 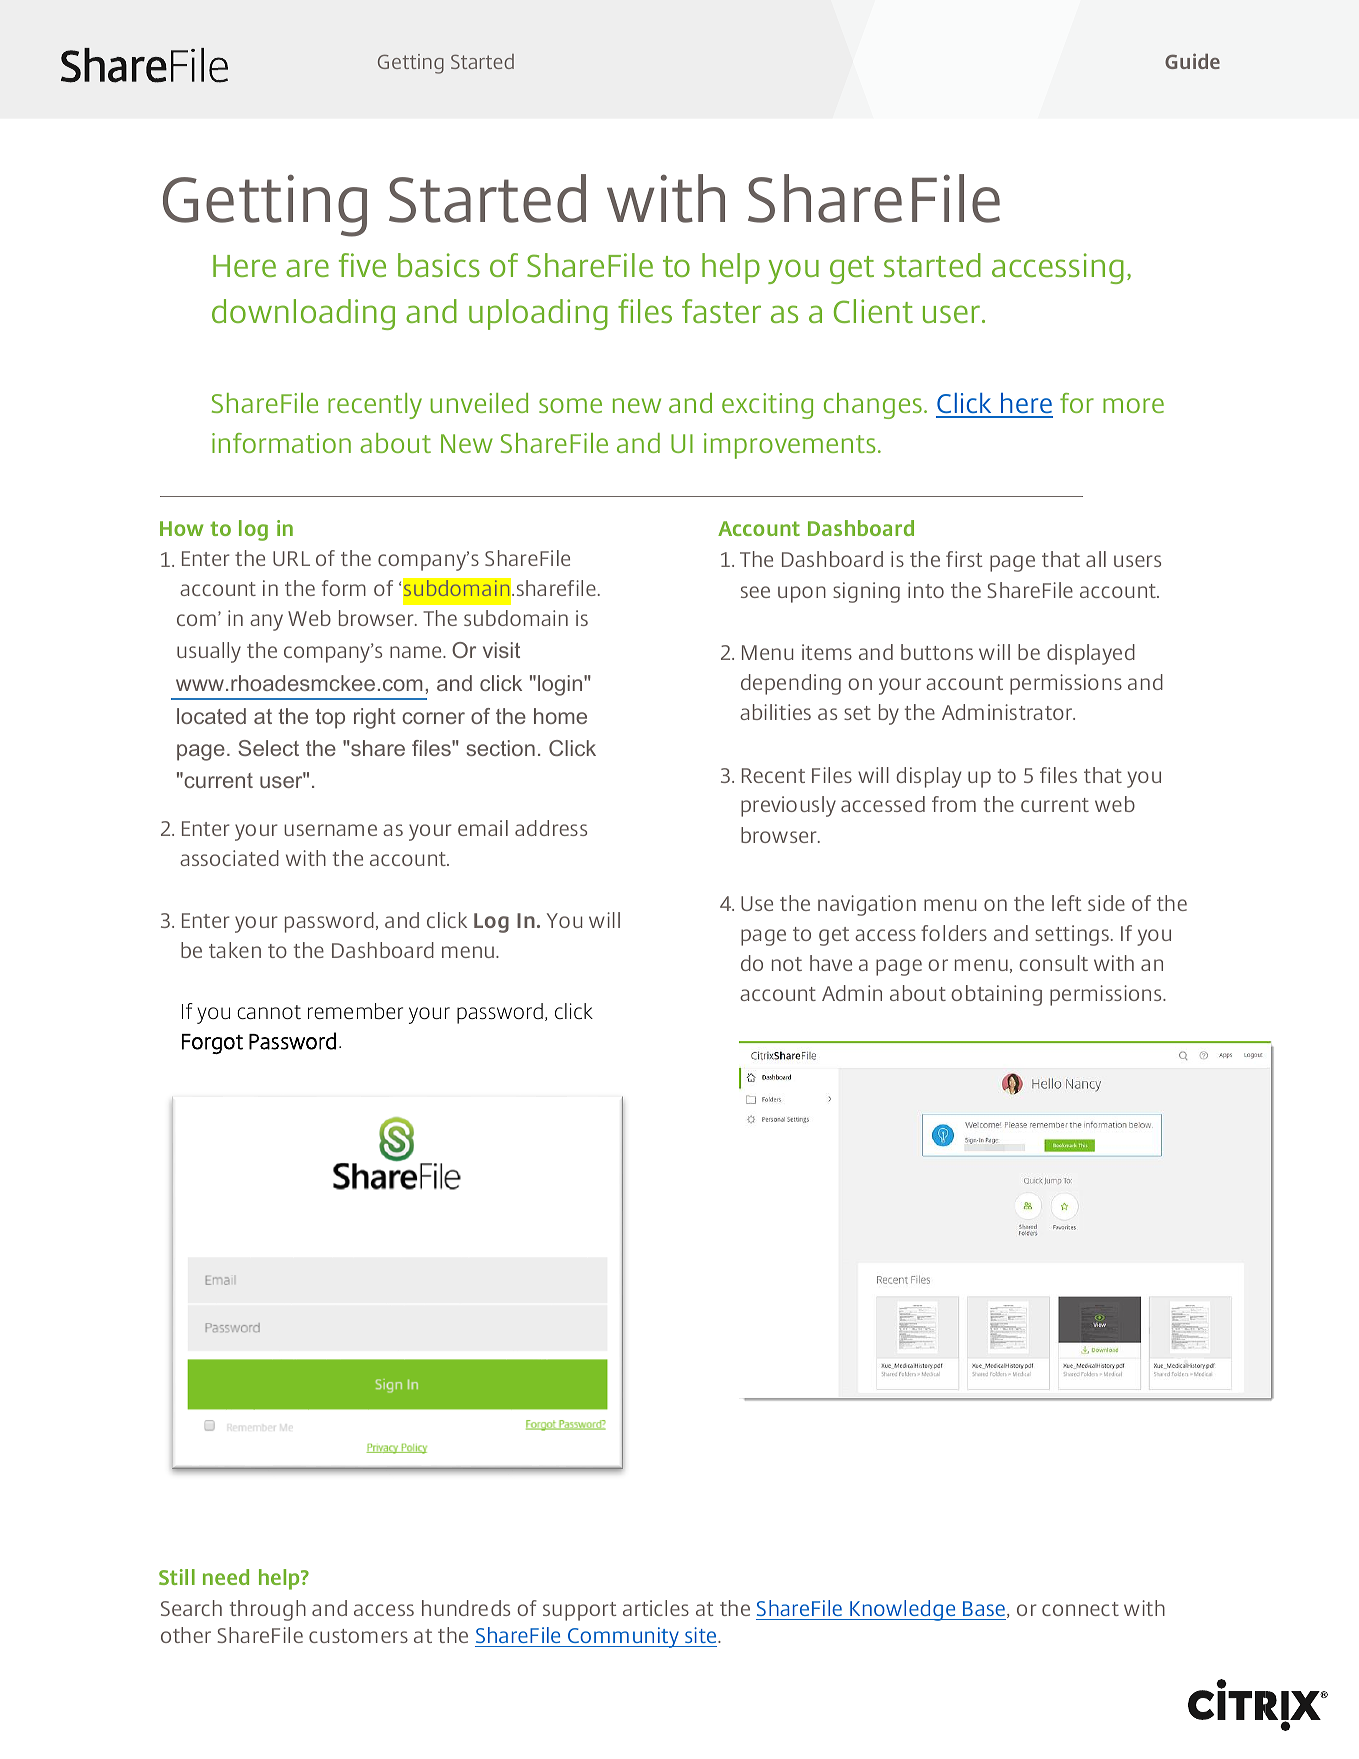 I want to click on improvements, so click(x=790, y=446).
